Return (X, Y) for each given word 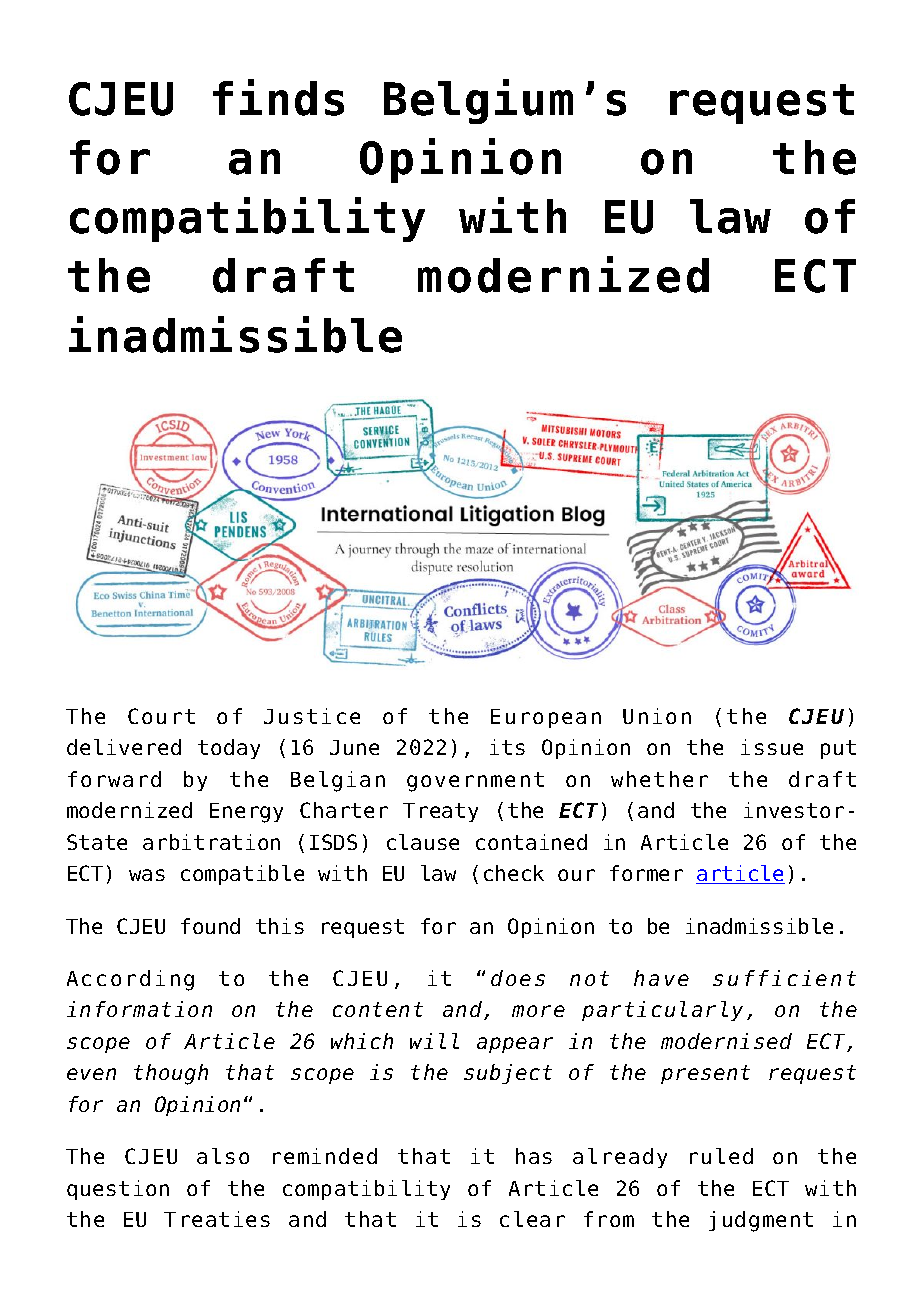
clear (532, 1219)
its (507, 747)
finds (278, 97)
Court (161, 716)
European (546, 718)
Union (657, 716)
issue (772, 747)
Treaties (217, 1219)
